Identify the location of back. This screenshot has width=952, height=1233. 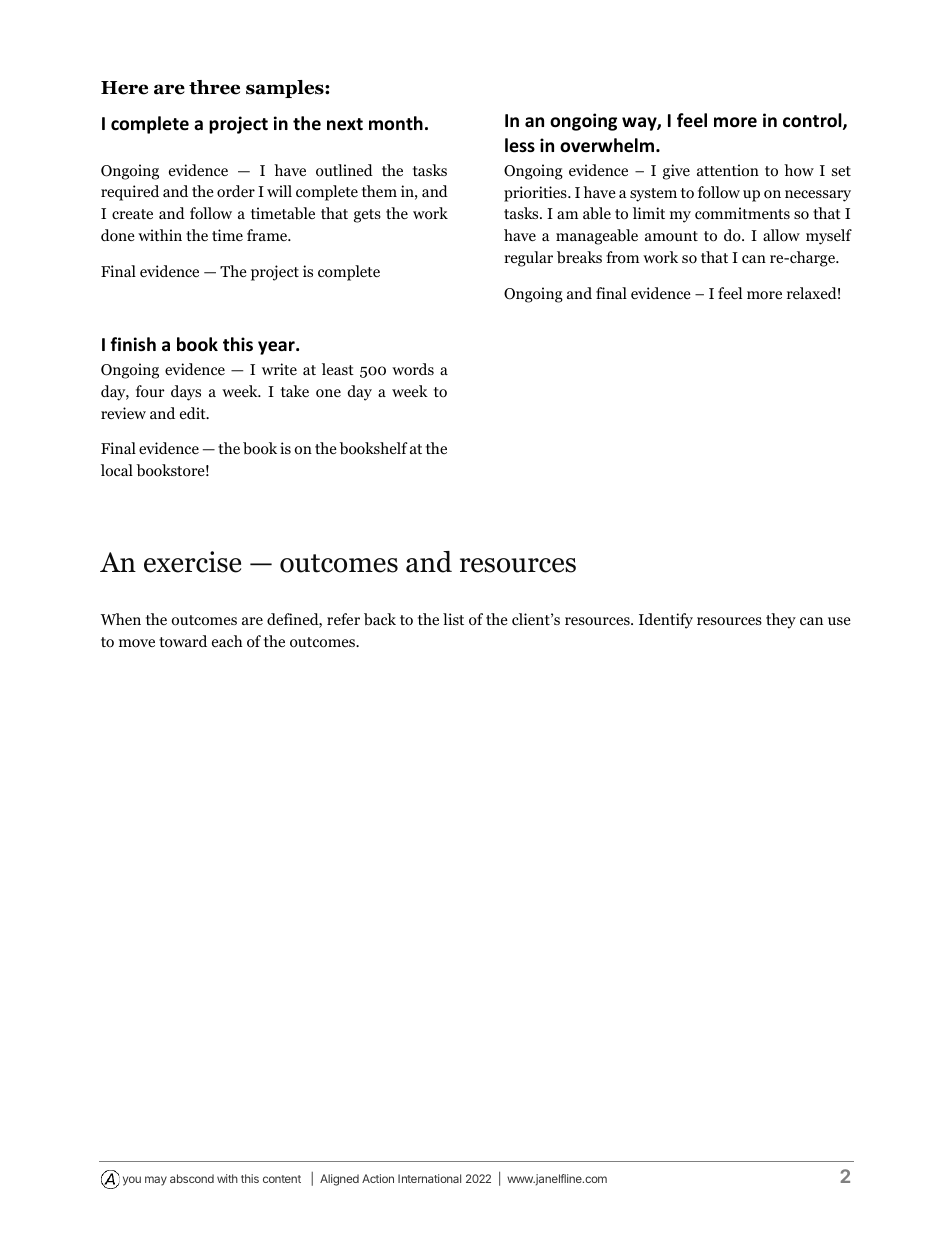
(380, 619).
